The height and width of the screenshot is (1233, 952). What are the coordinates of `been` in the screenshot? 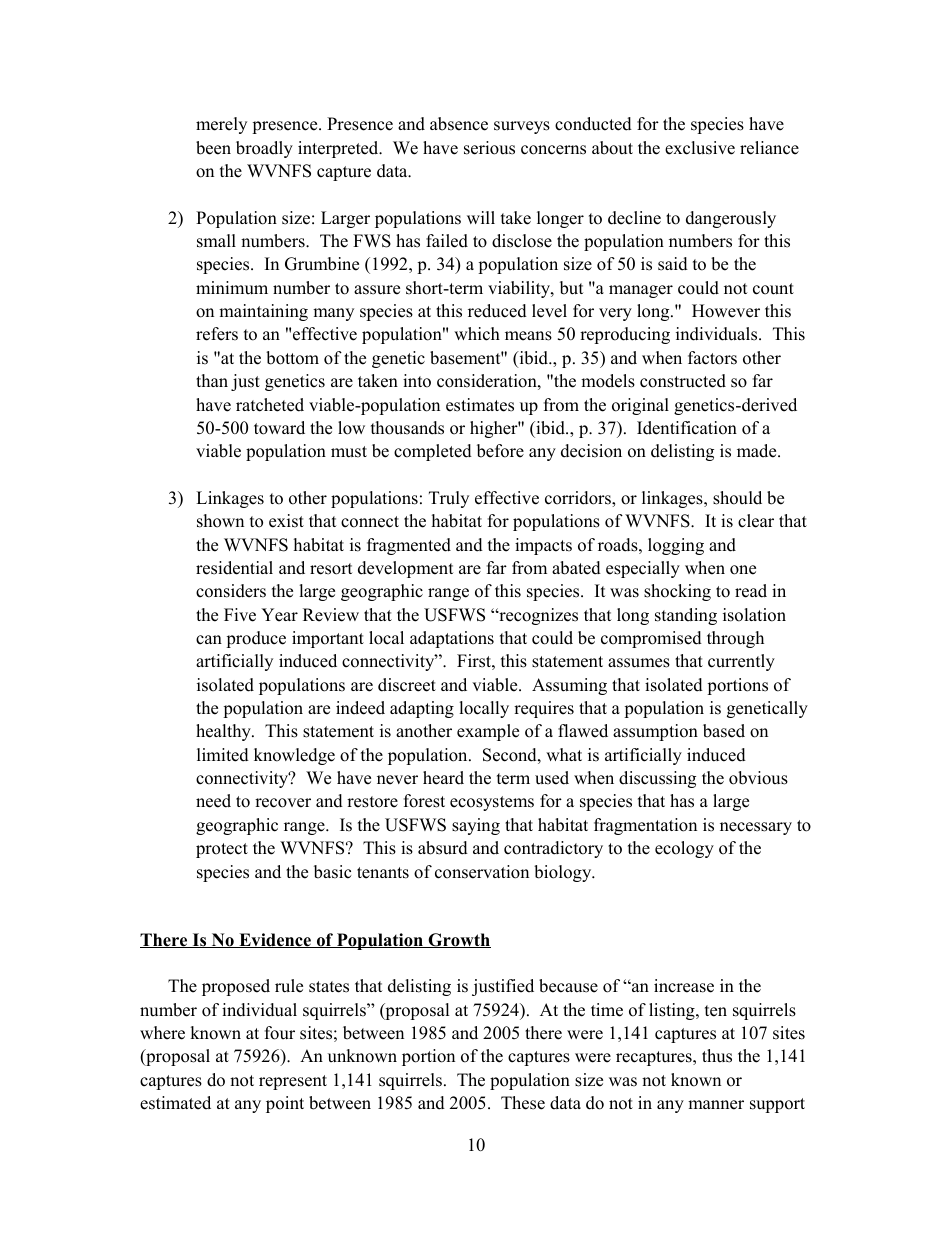 It's located at (213, 148).
